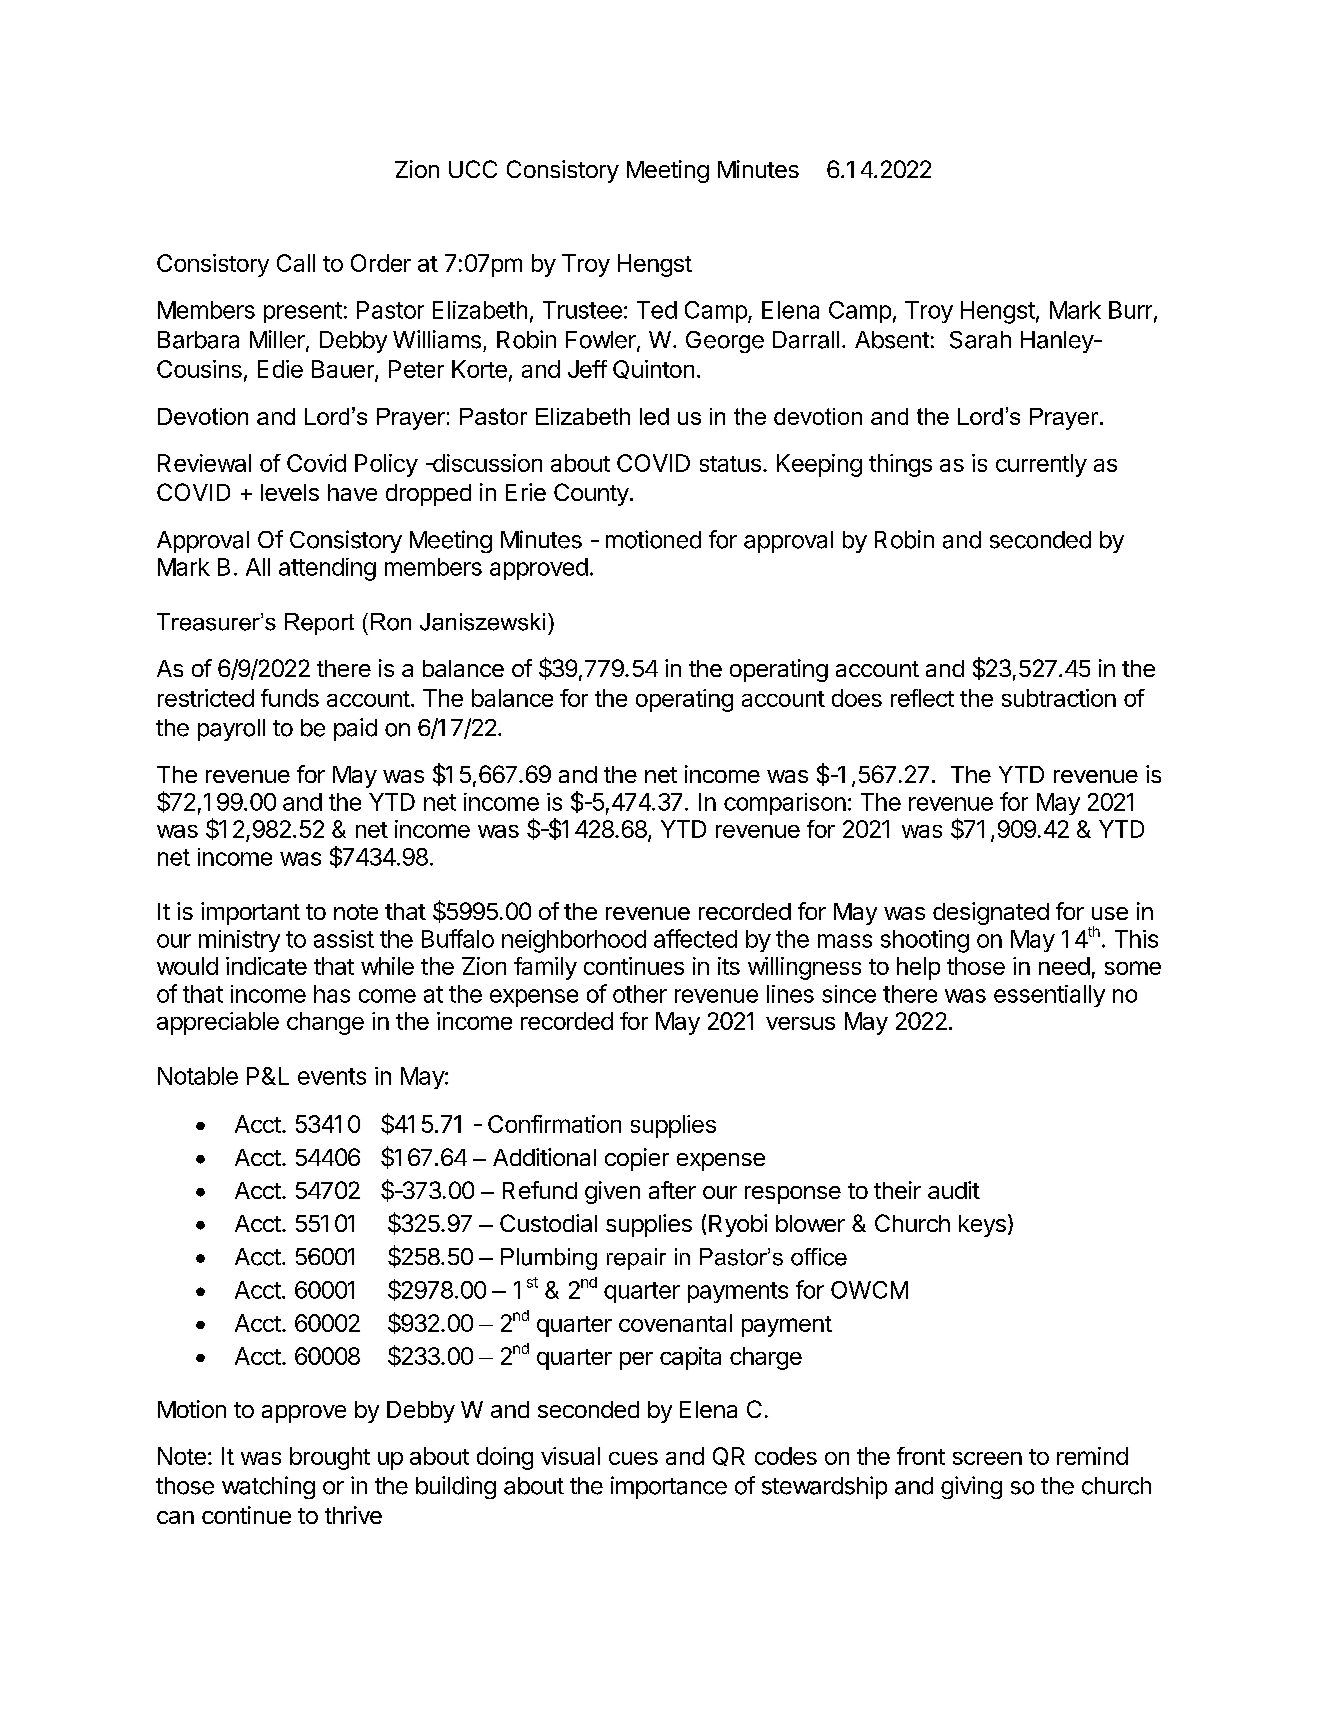 The image size is (1326, 1715). I want to click on importance, so click(669, 1487).
